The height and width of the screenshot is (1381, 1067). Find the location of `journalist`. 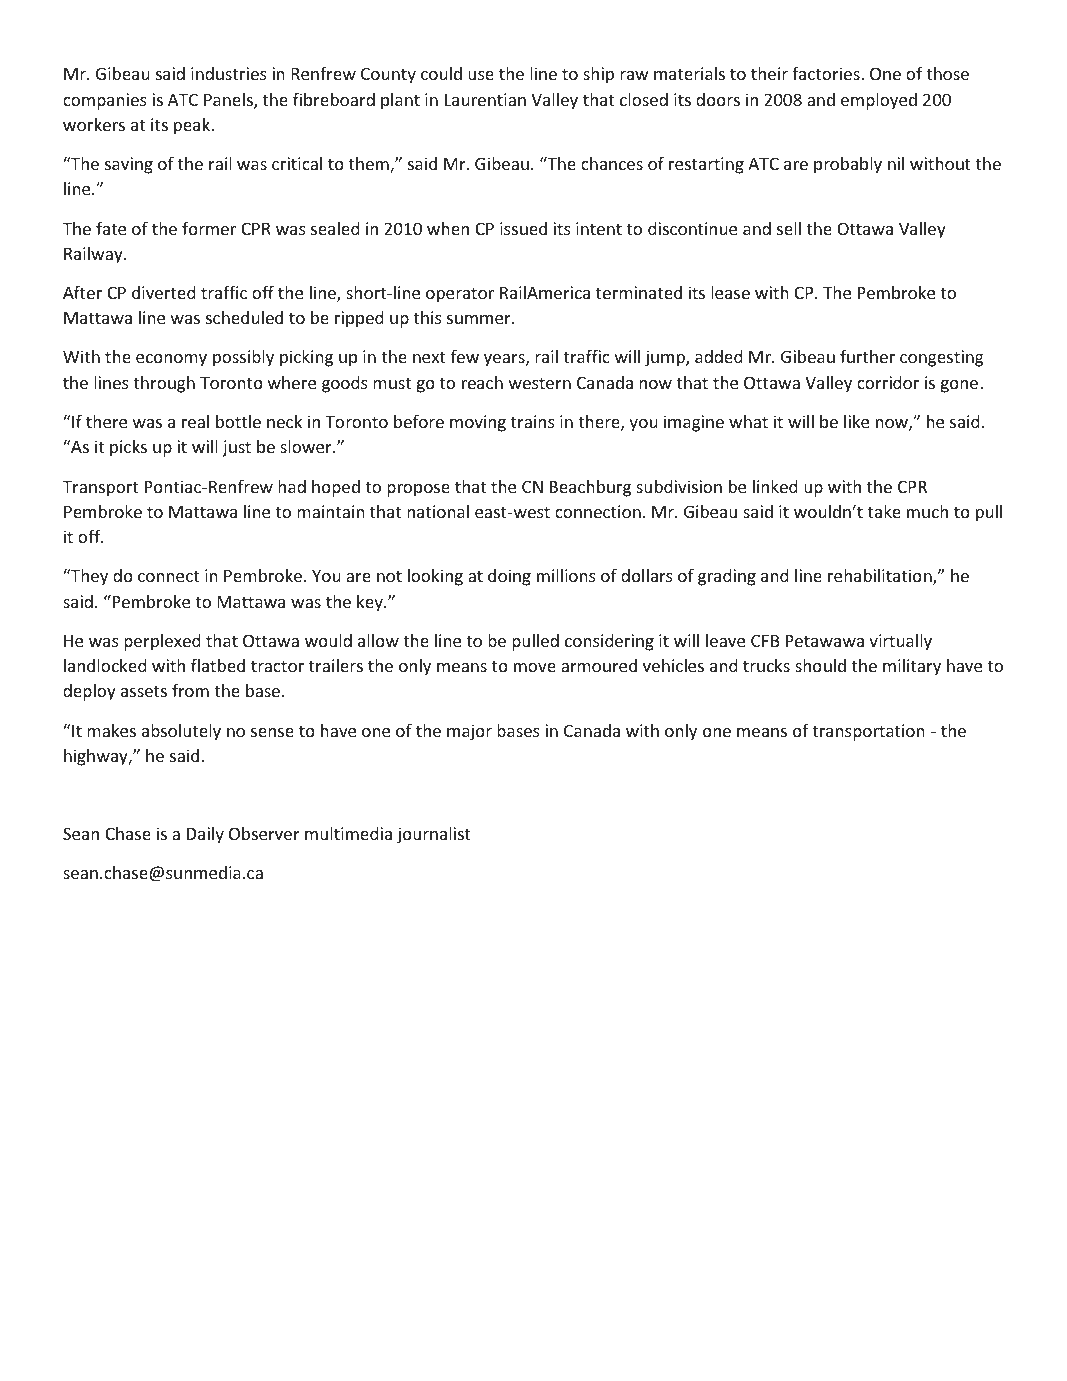

journalist is located at coordinates (434, 835).
